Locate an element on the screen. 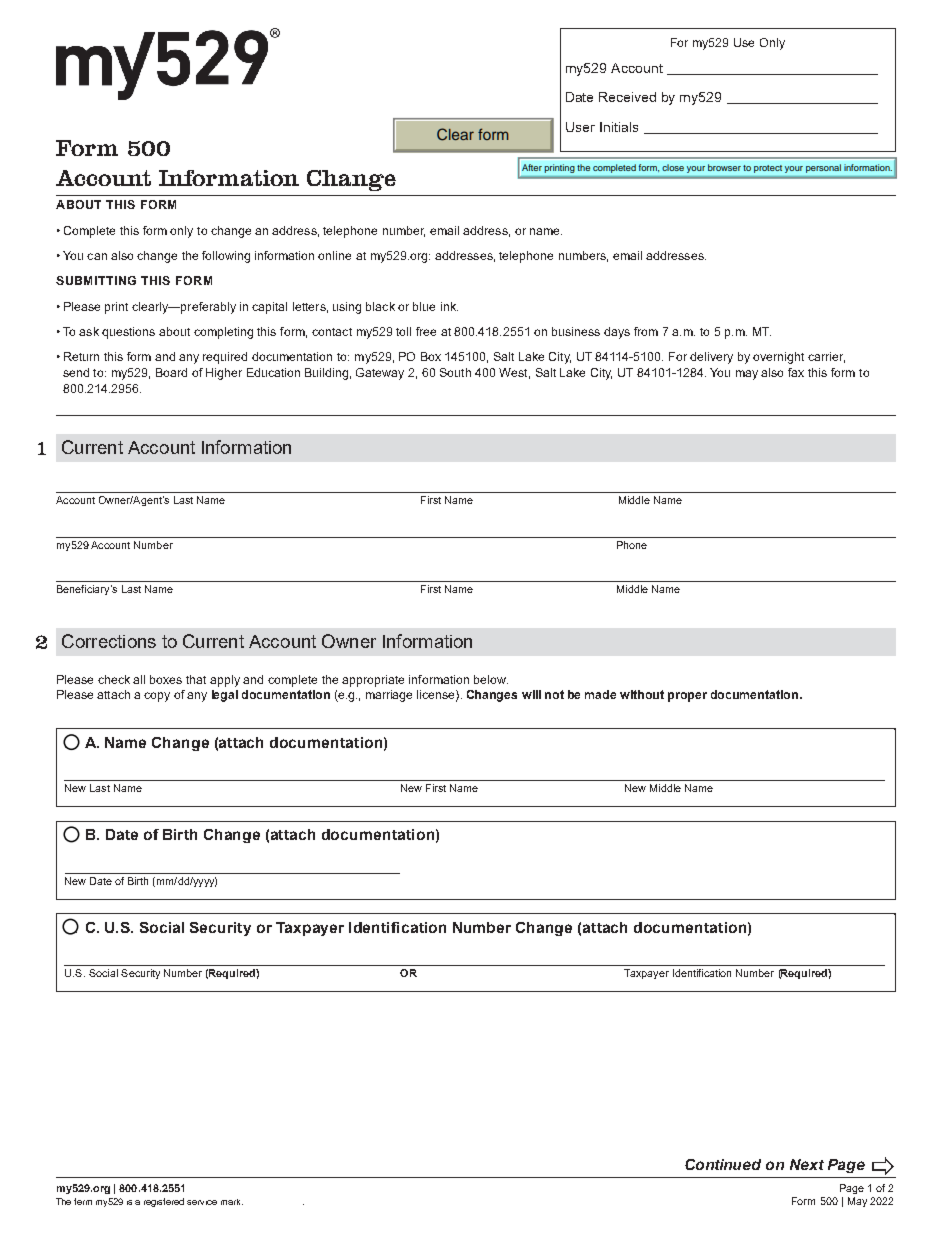 This screenshot has height=1233, width=952. below is located at coordinates (491, 679).
